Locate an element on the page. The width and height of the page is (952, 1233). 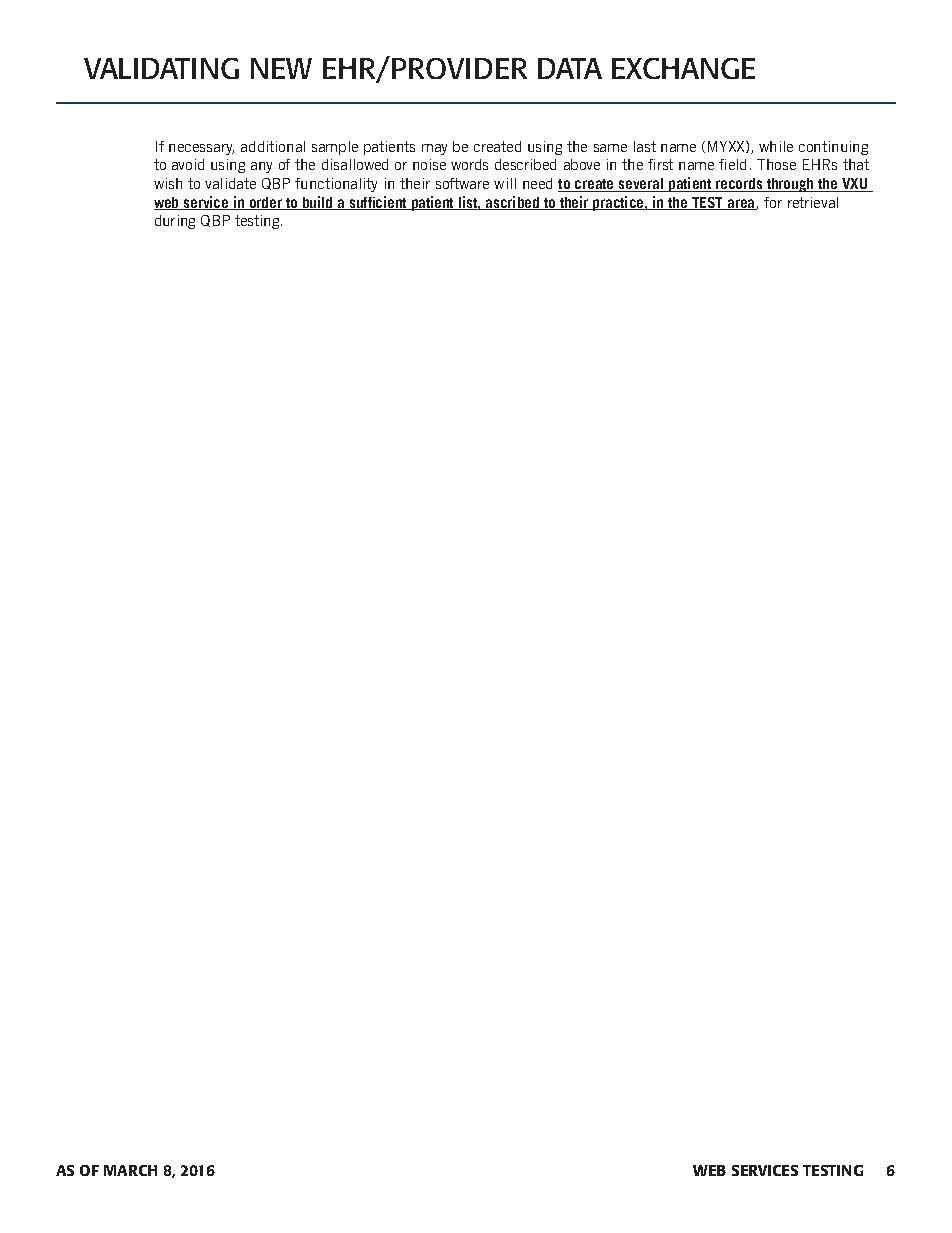
build is located at coordinates (318, 203).
